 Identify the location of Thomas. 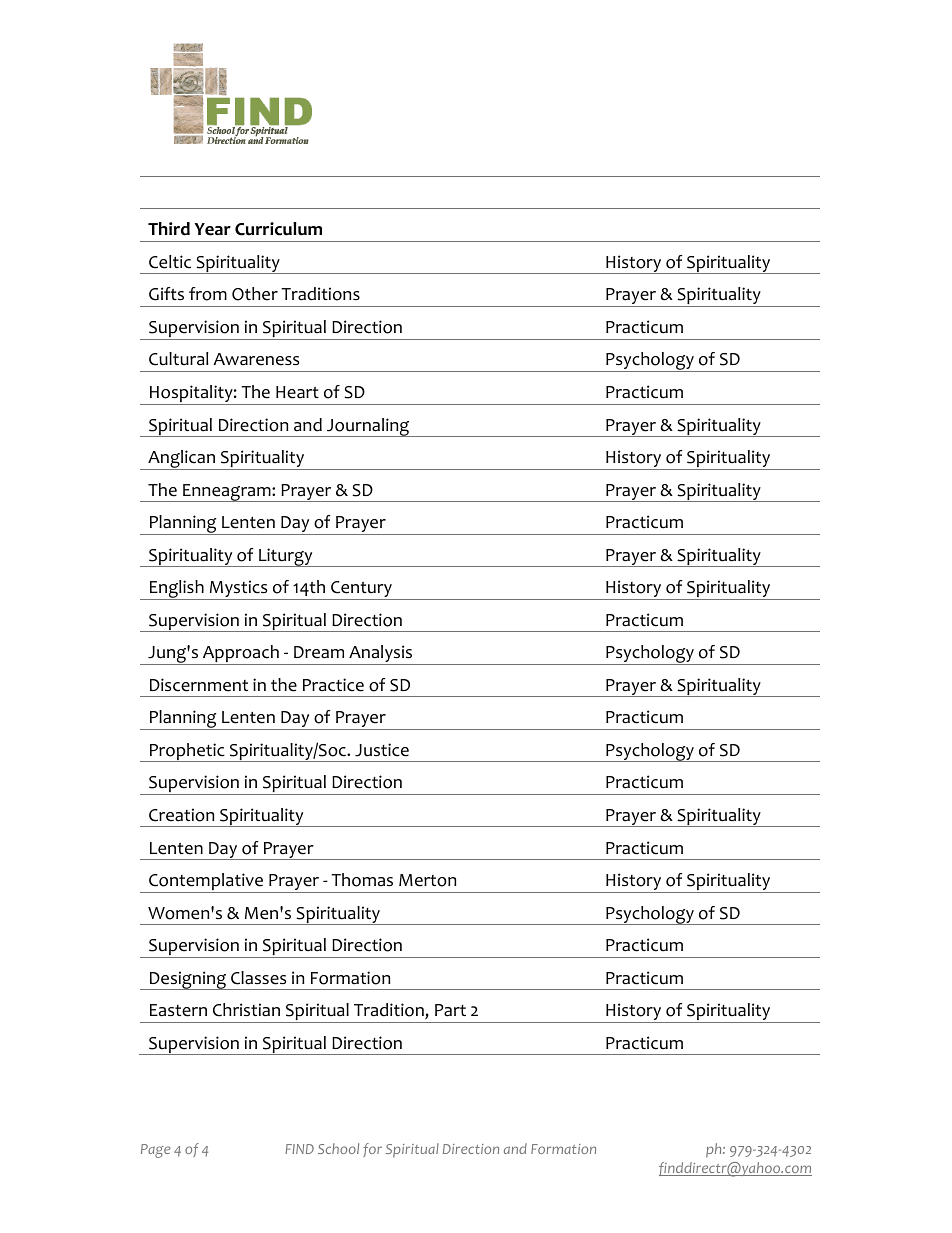
(362, 880).
